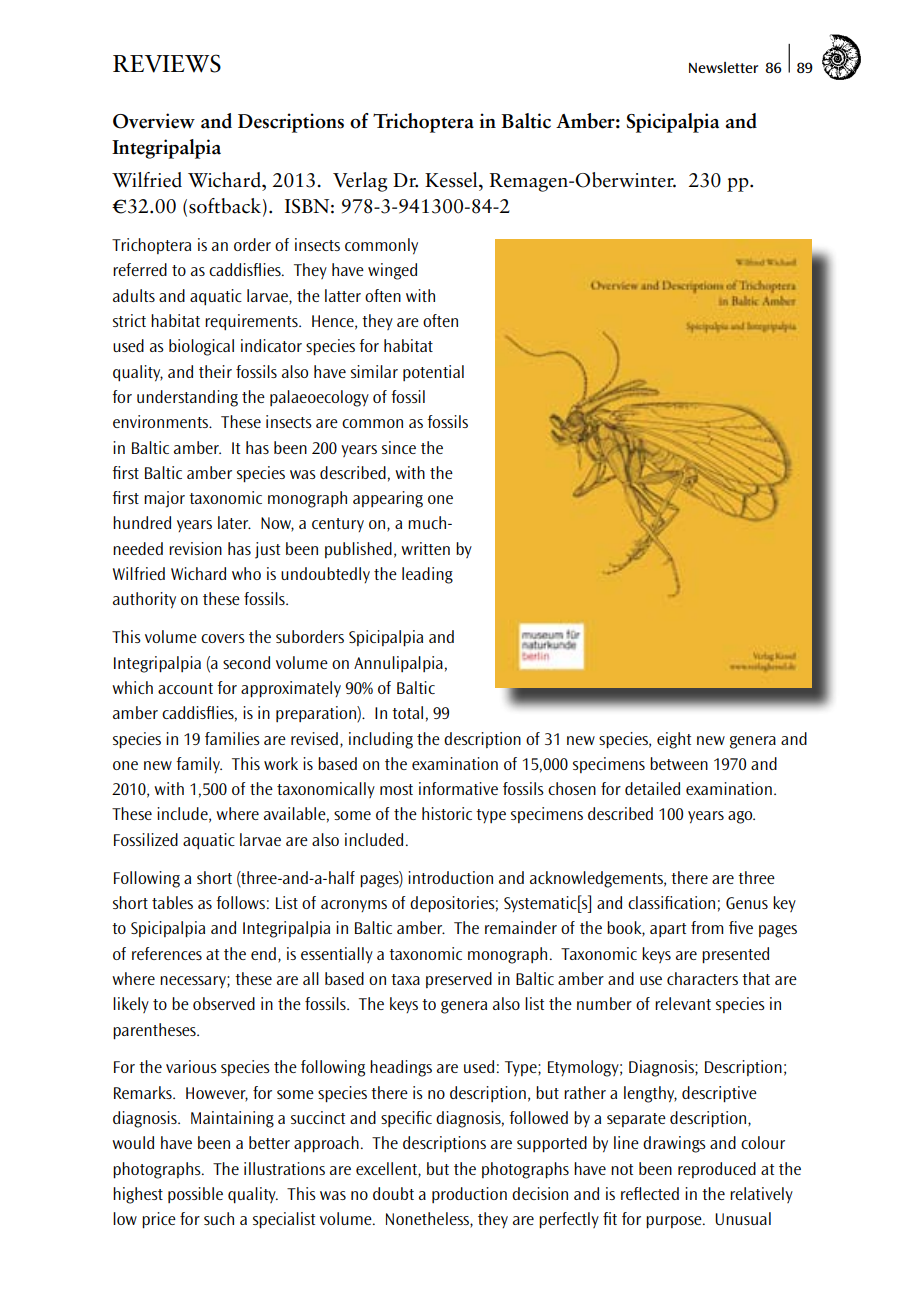  What do you see at coordinates (195, 1195) in the screenshot?
I see `possible` at bounding box center [195, 1195].
